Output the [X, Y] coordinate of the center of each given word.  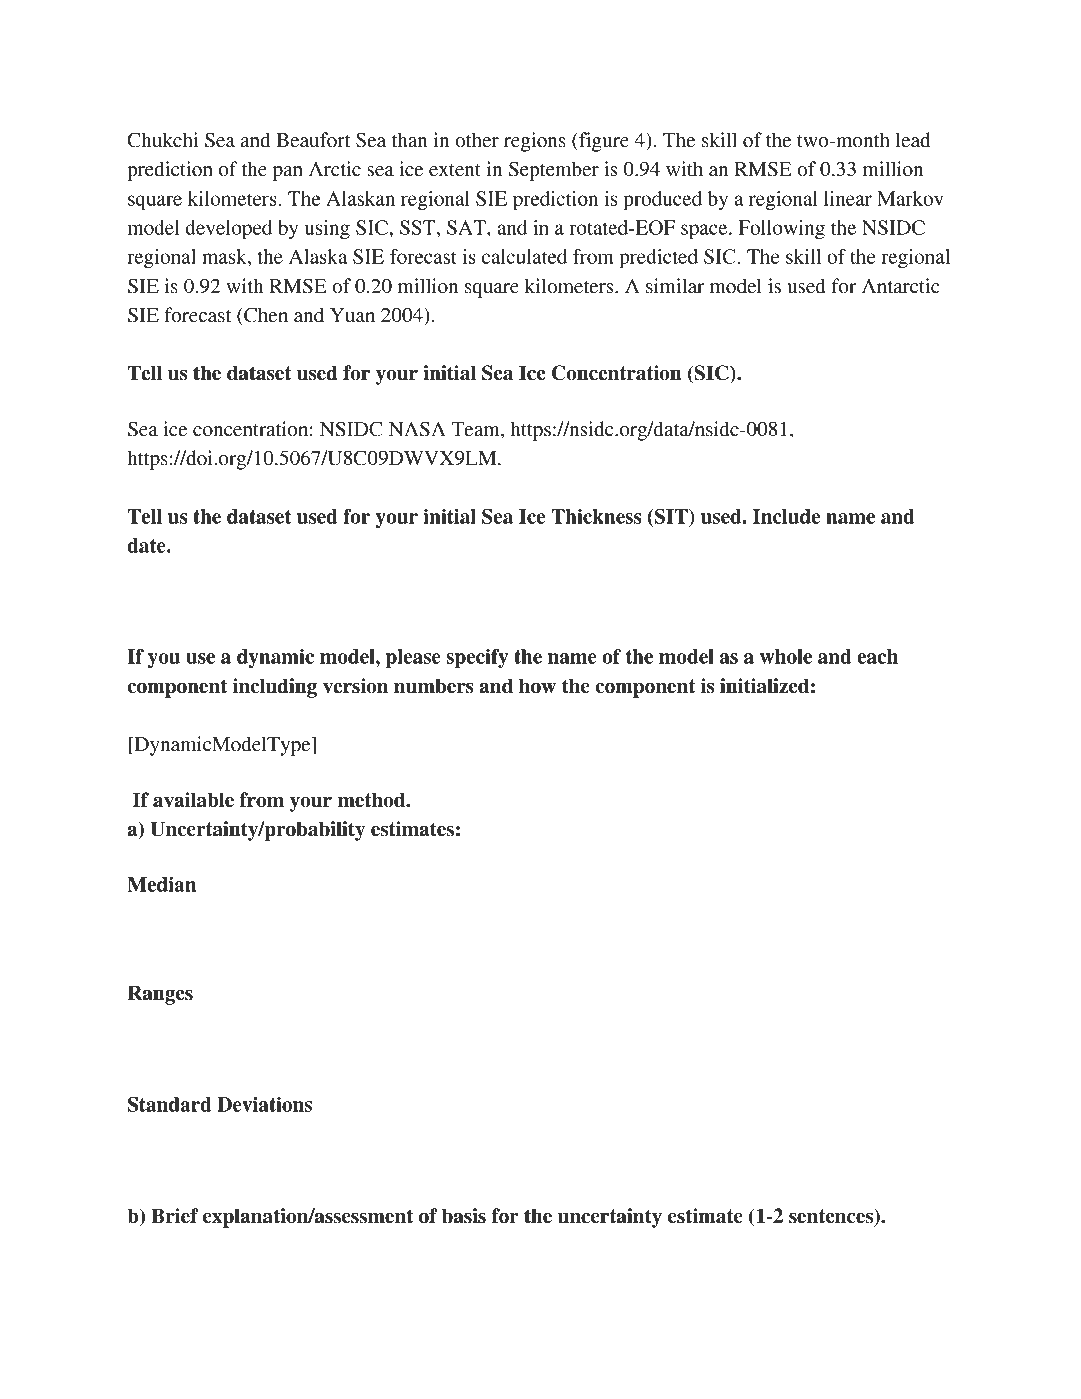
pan [288, 173]
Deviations [264, 1104]
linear [848, 198]
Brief [175, 1216]
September [554, 171]
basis [464, 1216]
